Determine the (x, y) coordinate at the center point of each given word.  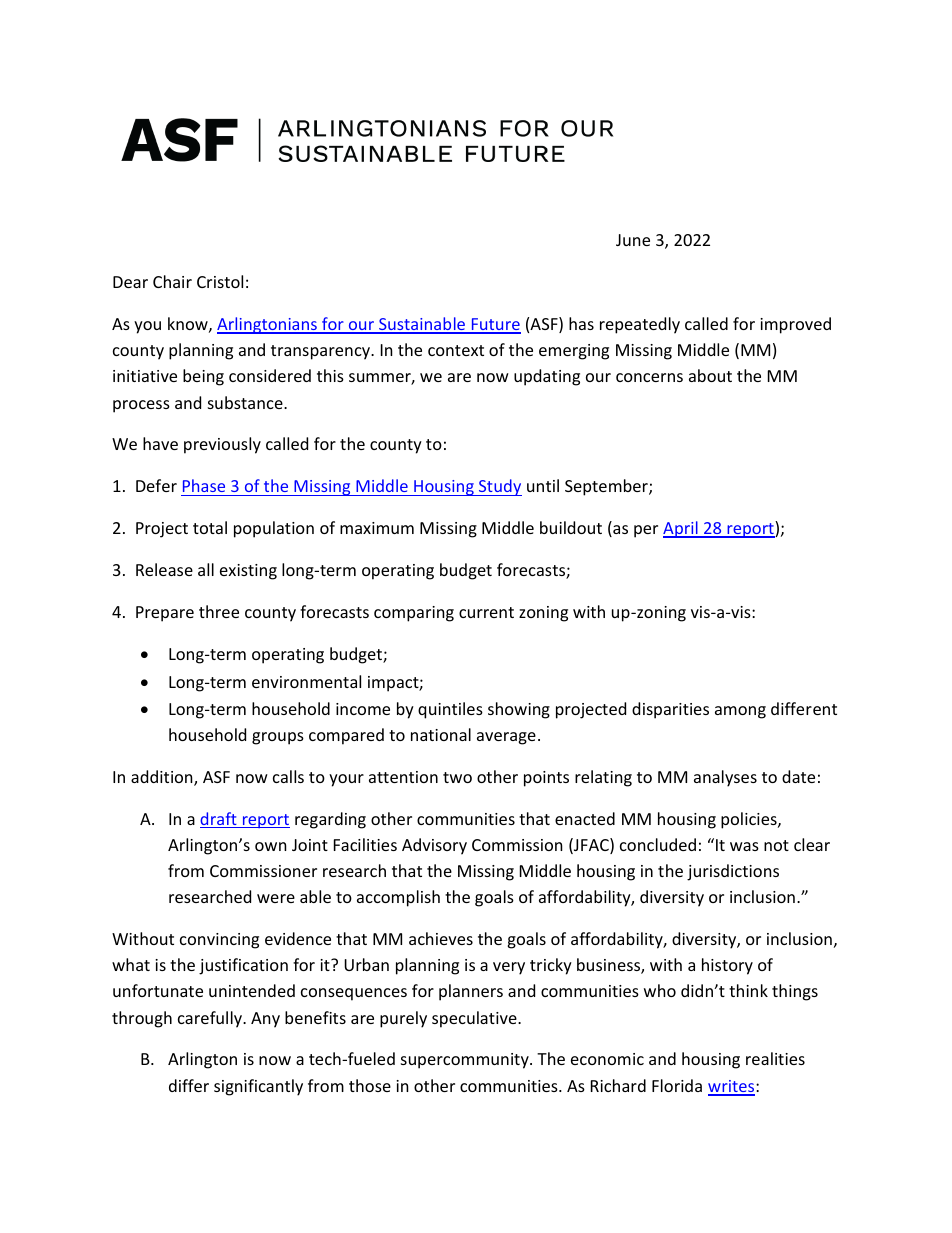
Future (495, 325)
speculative (475, 1019)
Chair (172, 281)
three (219, 611)
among (740, 712)
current (486, 612)
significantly (258, 1087)
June (633, 240)
